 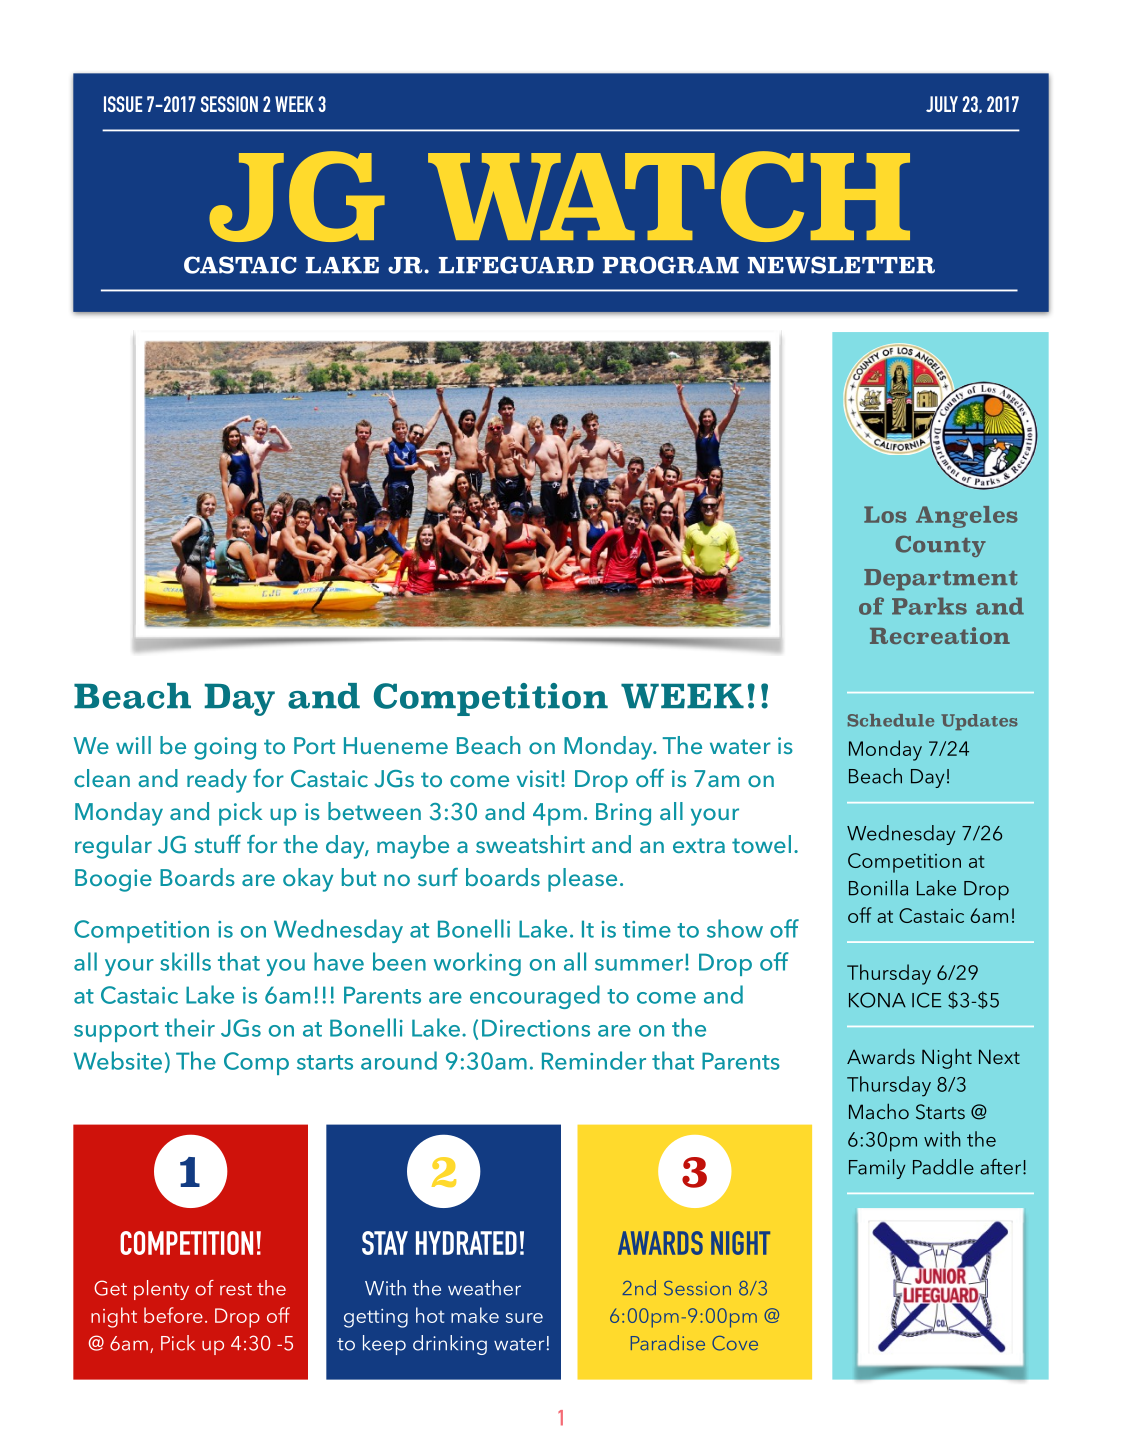 I want to click on ISSUE, so click(x=123, y=104).
